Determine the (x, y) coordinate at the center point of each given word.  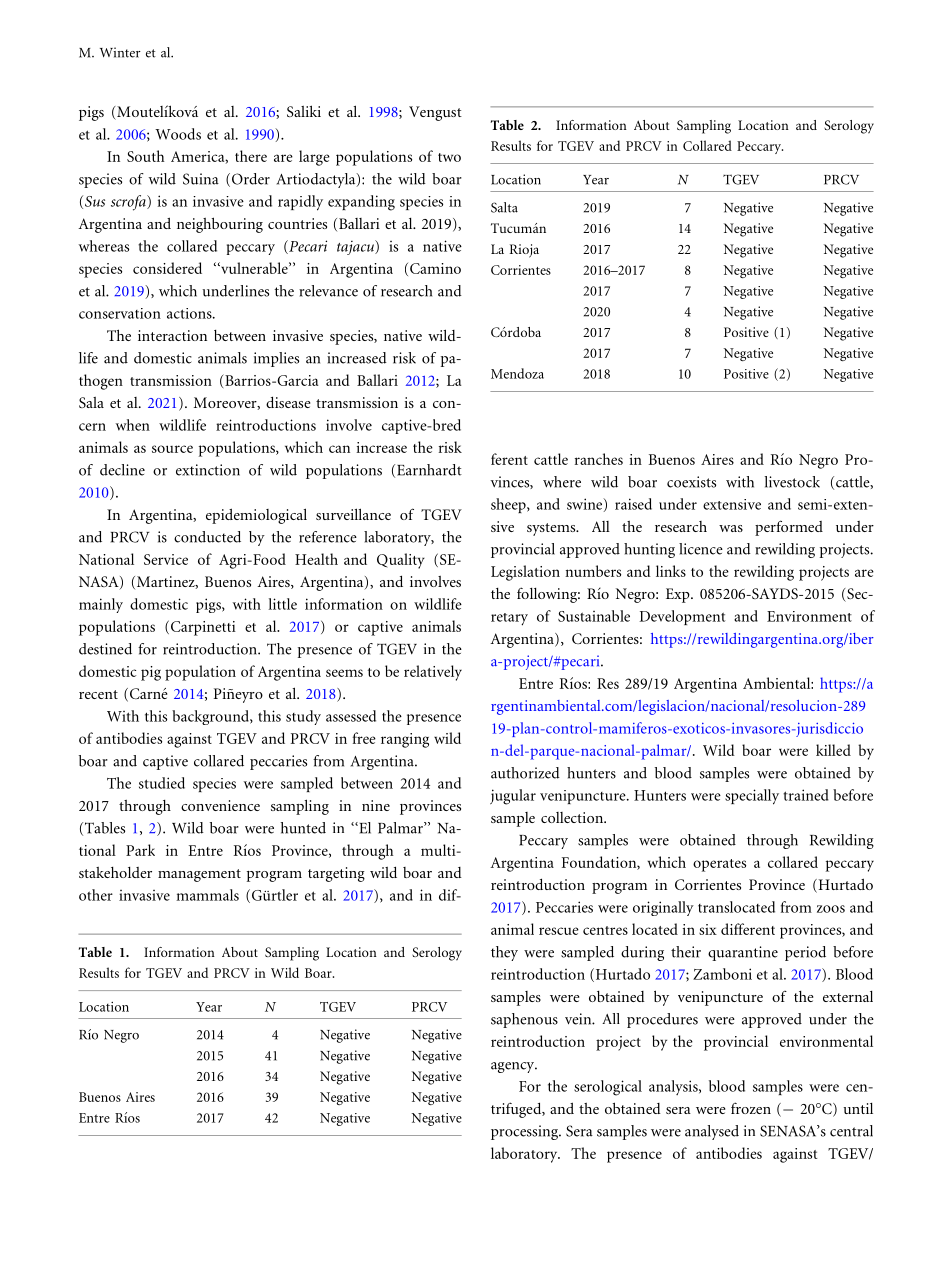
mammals (207, 895)
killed (833, 750)
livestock (792, 482)
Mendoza (517, 373)
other (96, 895)
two (449, 157)
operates (719, 865)
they (504, 953)
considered (167, 268)
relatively (433, 673)
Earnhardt (429, 470)
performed (789, 528)
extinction (208, 470)
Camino (435, 268)
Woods (178, 134)
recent (98, 694)
